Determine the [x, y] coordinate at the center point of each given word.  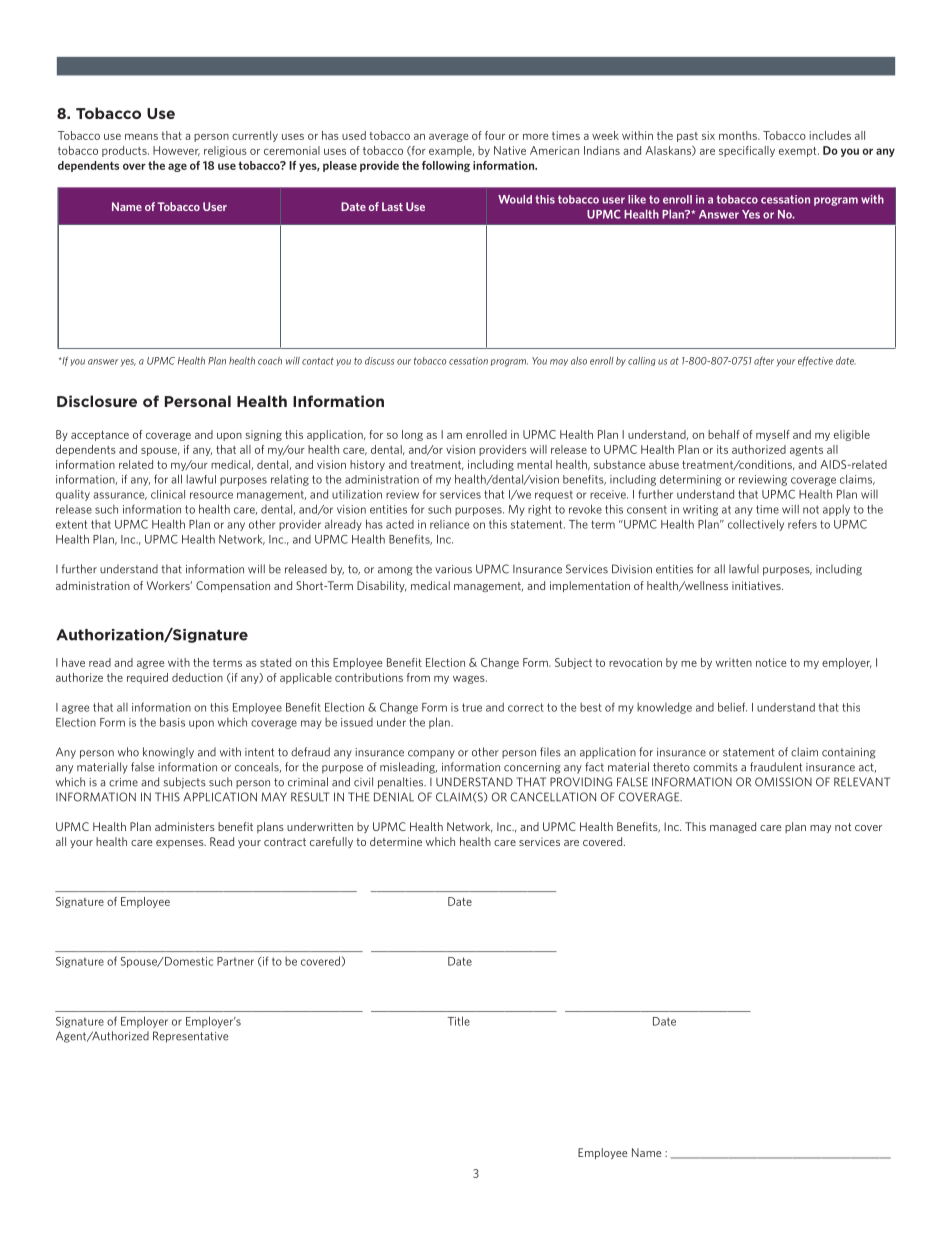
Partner [235, 961]
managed [733, 827]
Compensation [233, 586]
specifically [747, 151]
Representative [190, 1037]
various [453, 569]
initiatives [757, 585]
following [446, 166]
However [176, 151]
